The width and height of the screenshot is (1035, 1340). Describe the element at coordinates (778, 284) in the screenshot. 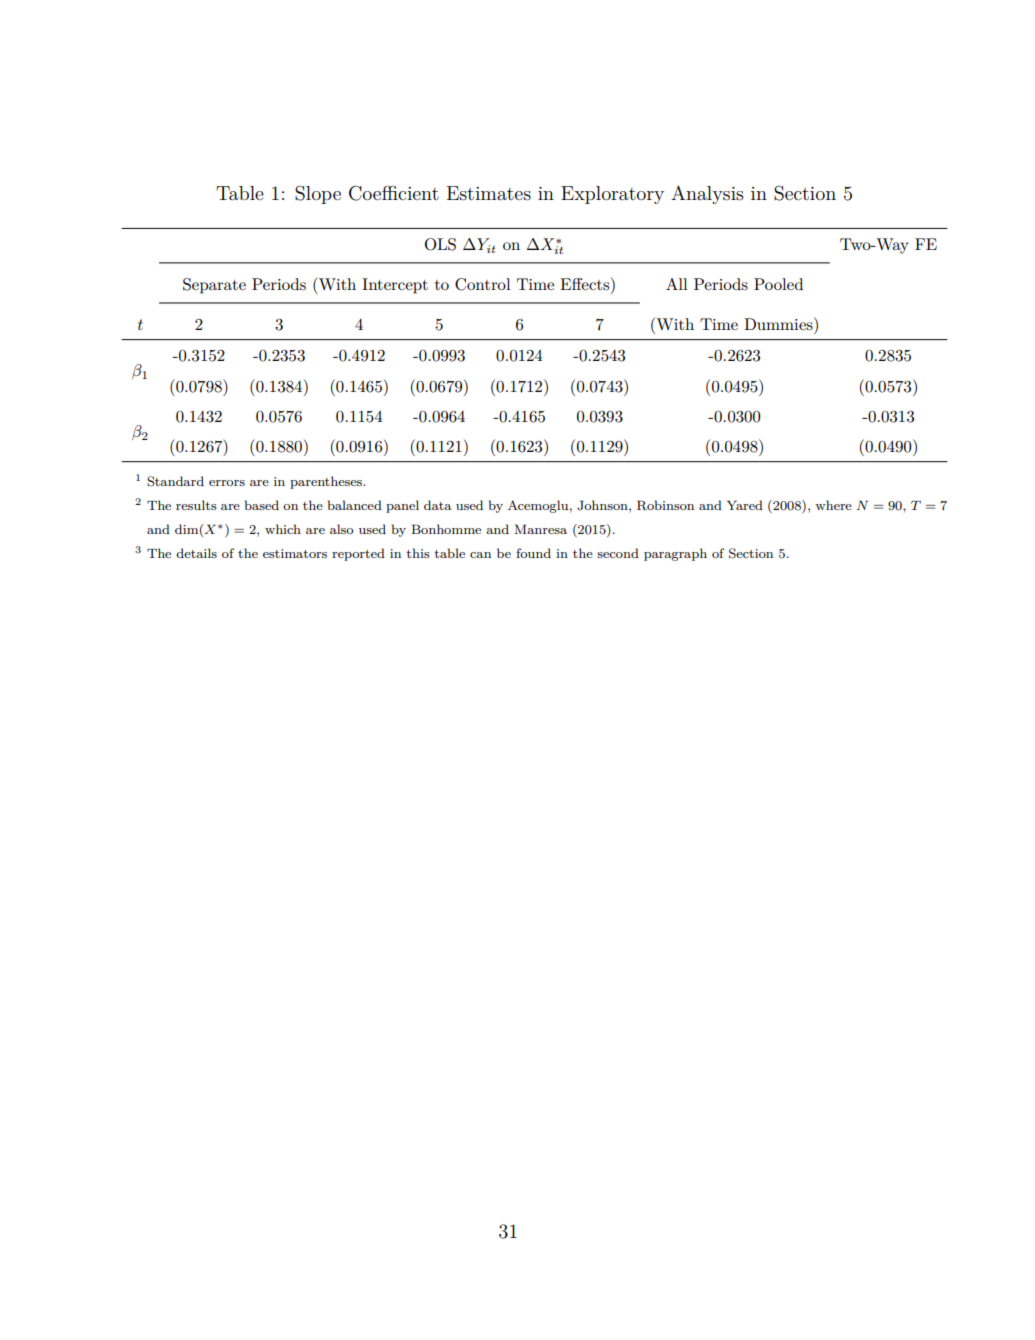

I see `Pooled` at that location.
